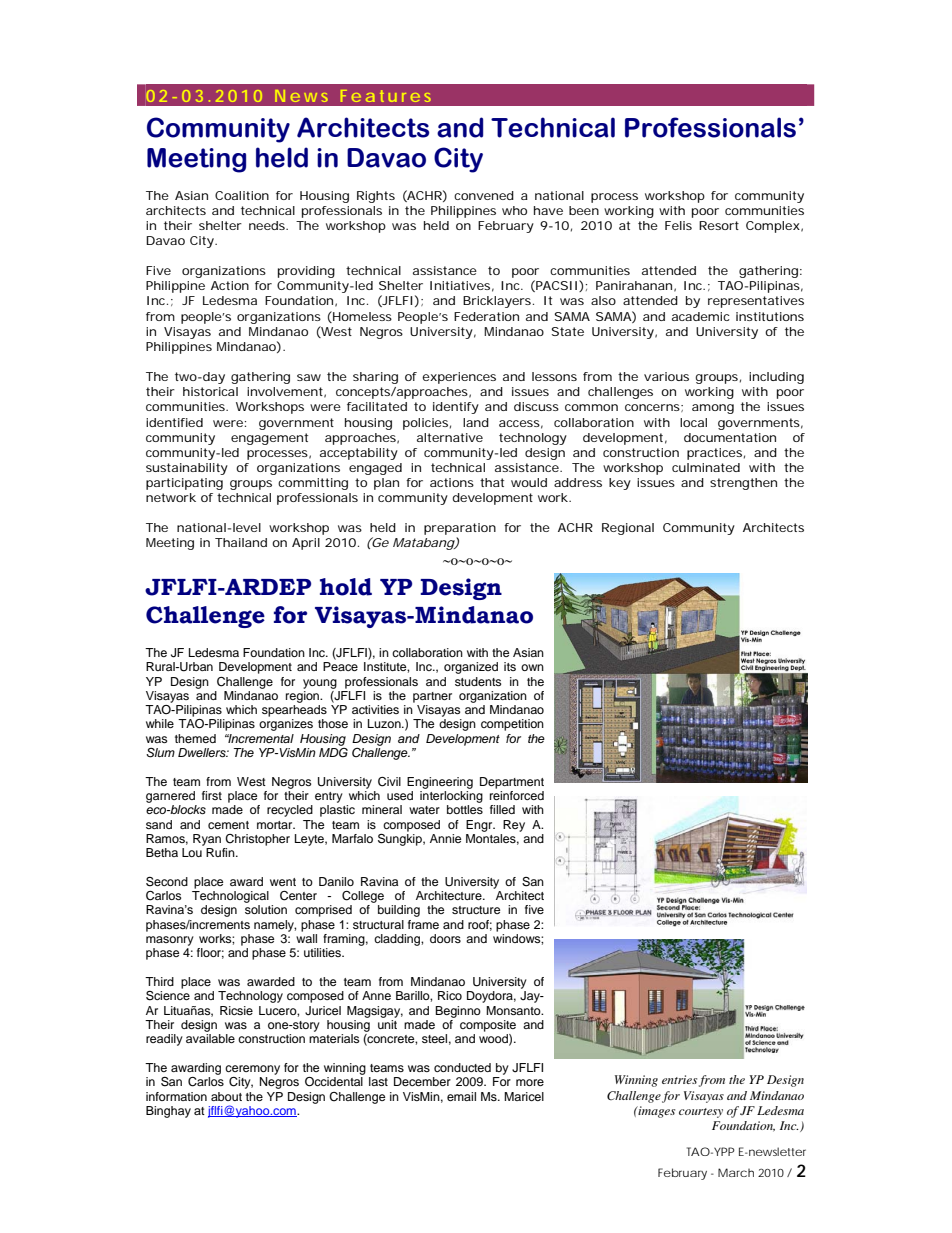  I want to click on about, so click(226, 1096).
